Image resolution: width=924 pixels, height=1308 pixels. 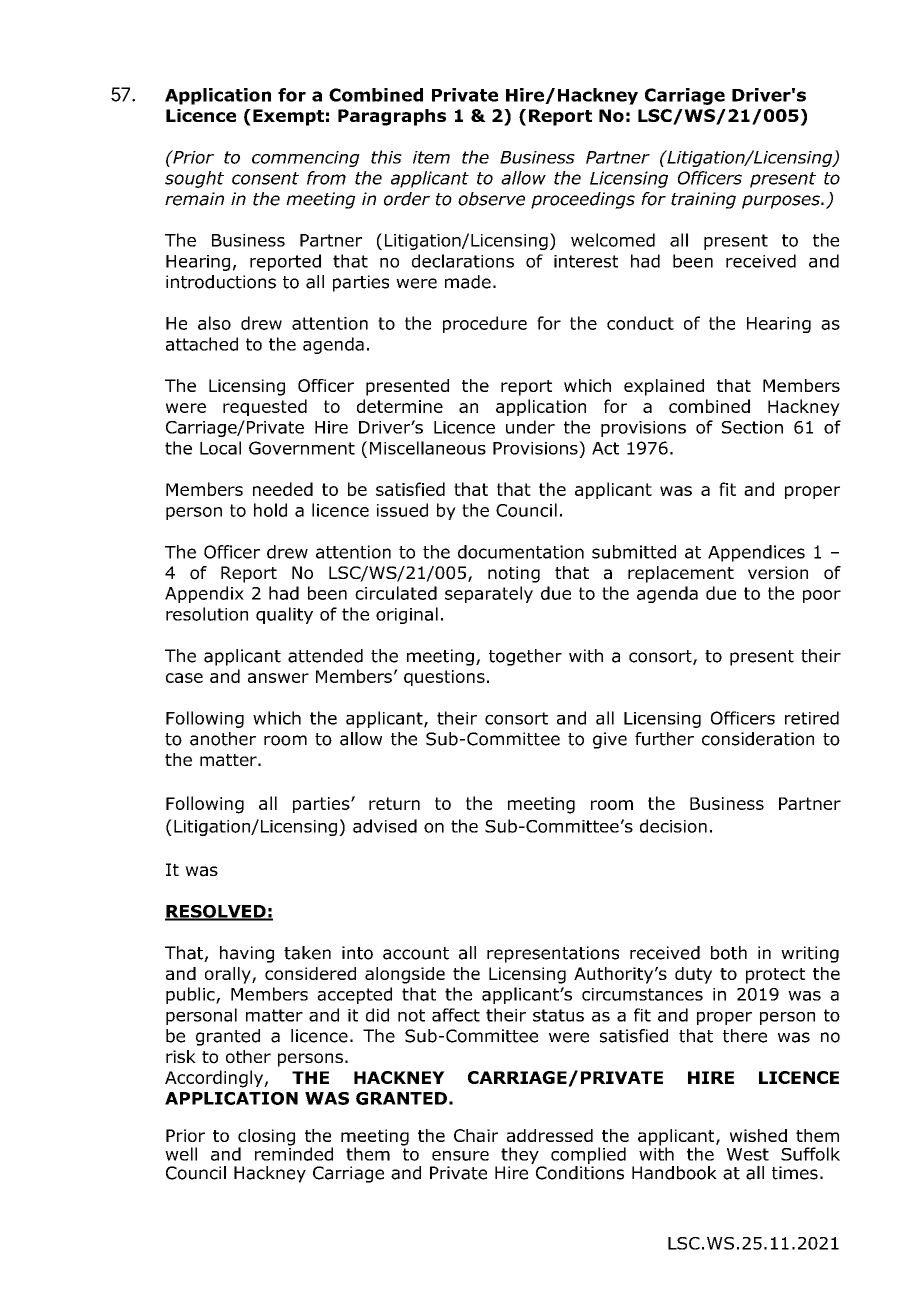 I want to click on they, so click(x=520, y=1155).
